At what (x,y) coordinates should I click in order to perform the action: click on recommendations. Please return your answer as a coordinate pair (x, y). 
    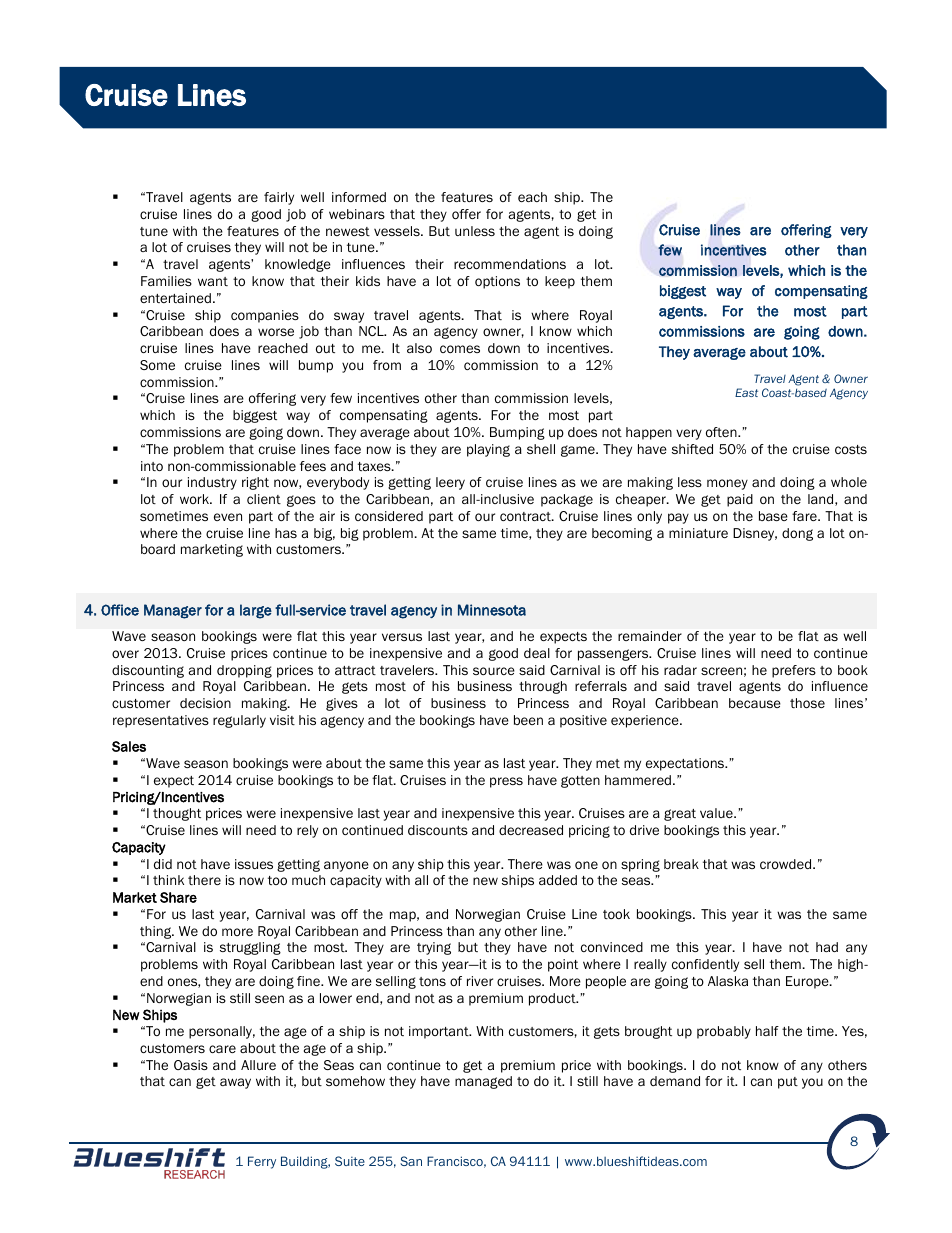
    Looking at the image, I should click on (510, 264).
